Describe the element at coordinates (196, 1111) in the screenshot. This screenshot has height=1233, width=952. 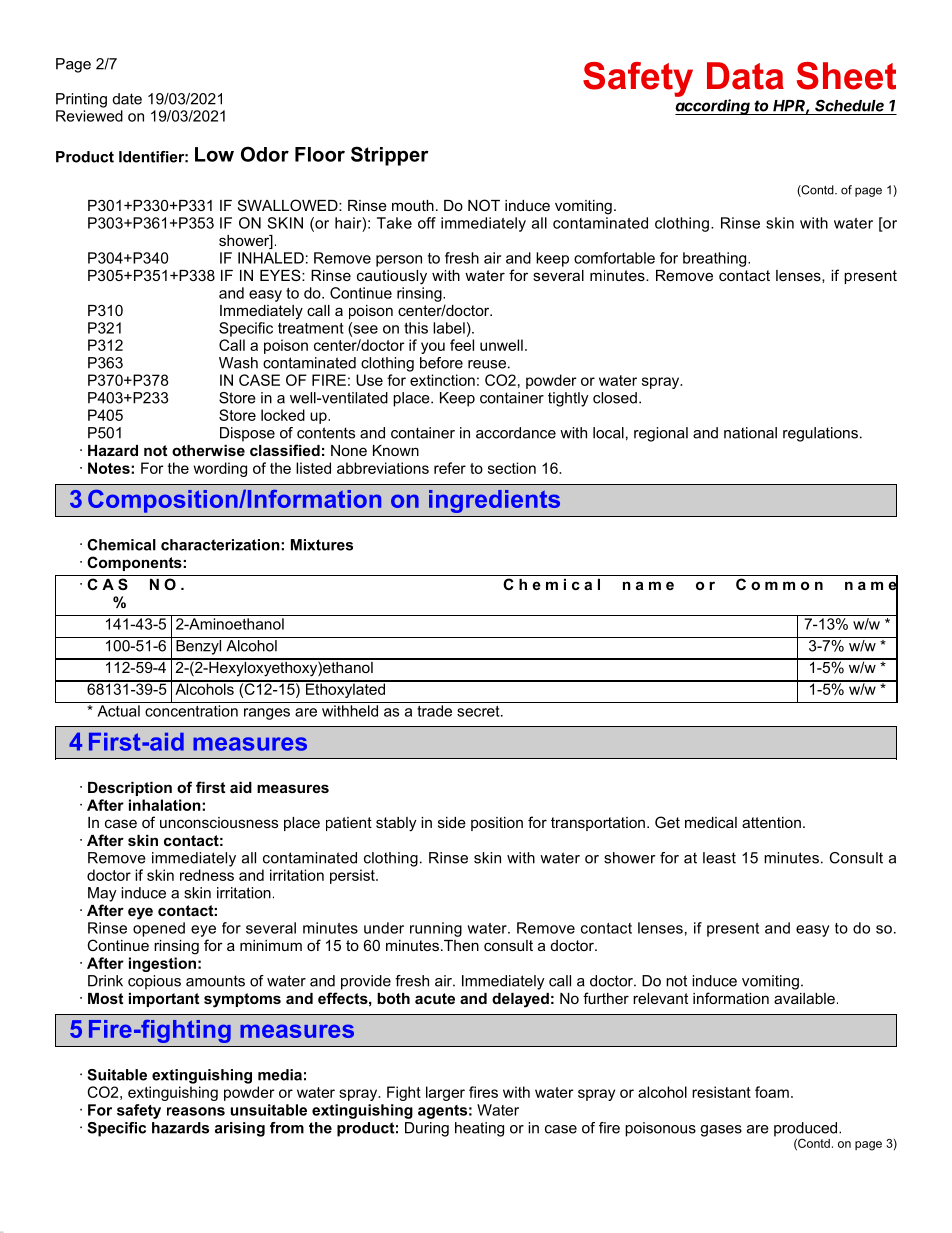
I see `reasons` at that location.
